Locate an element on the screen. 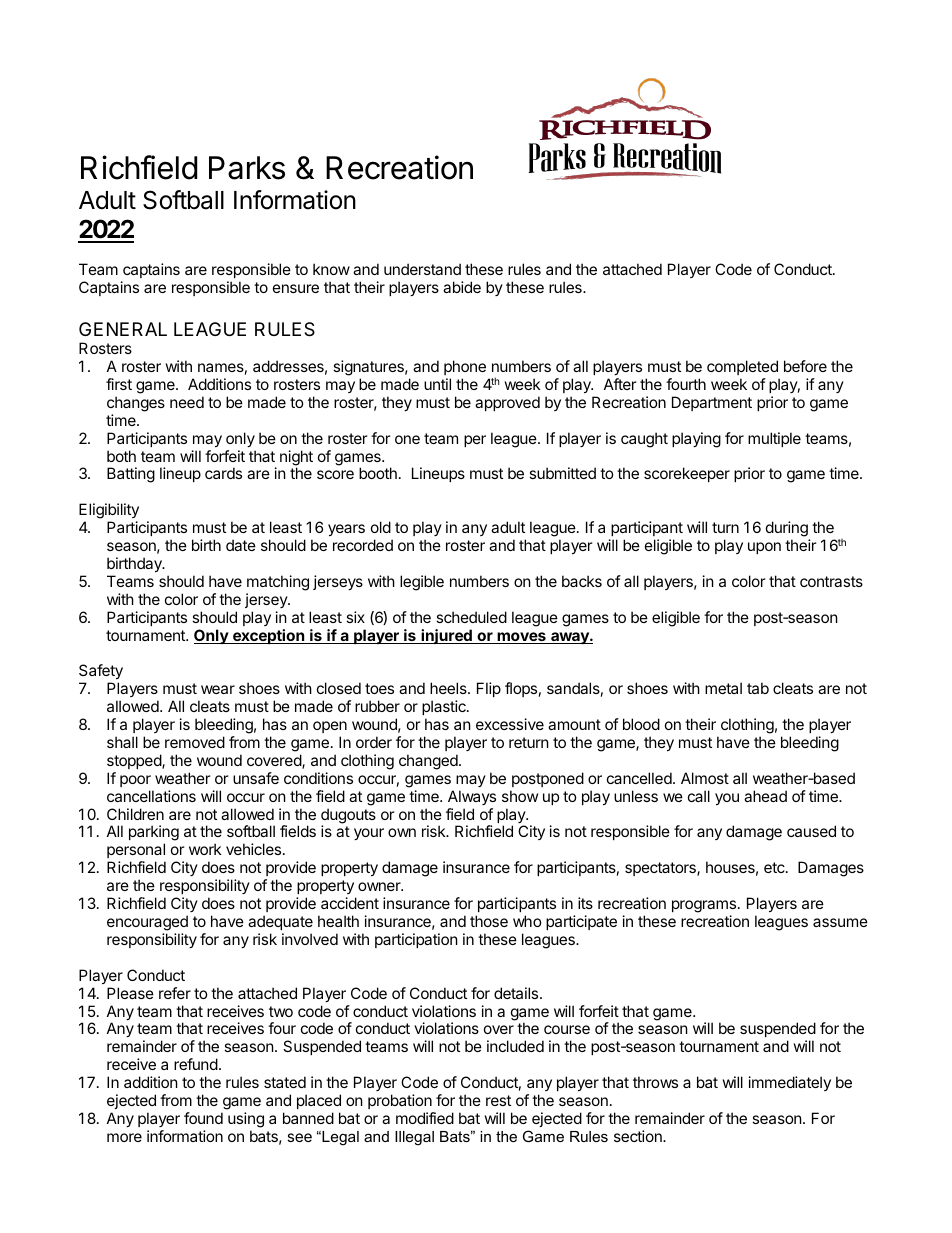 This screenshot has height=1233, width=952. tab is located at coordinates (758, 688).
